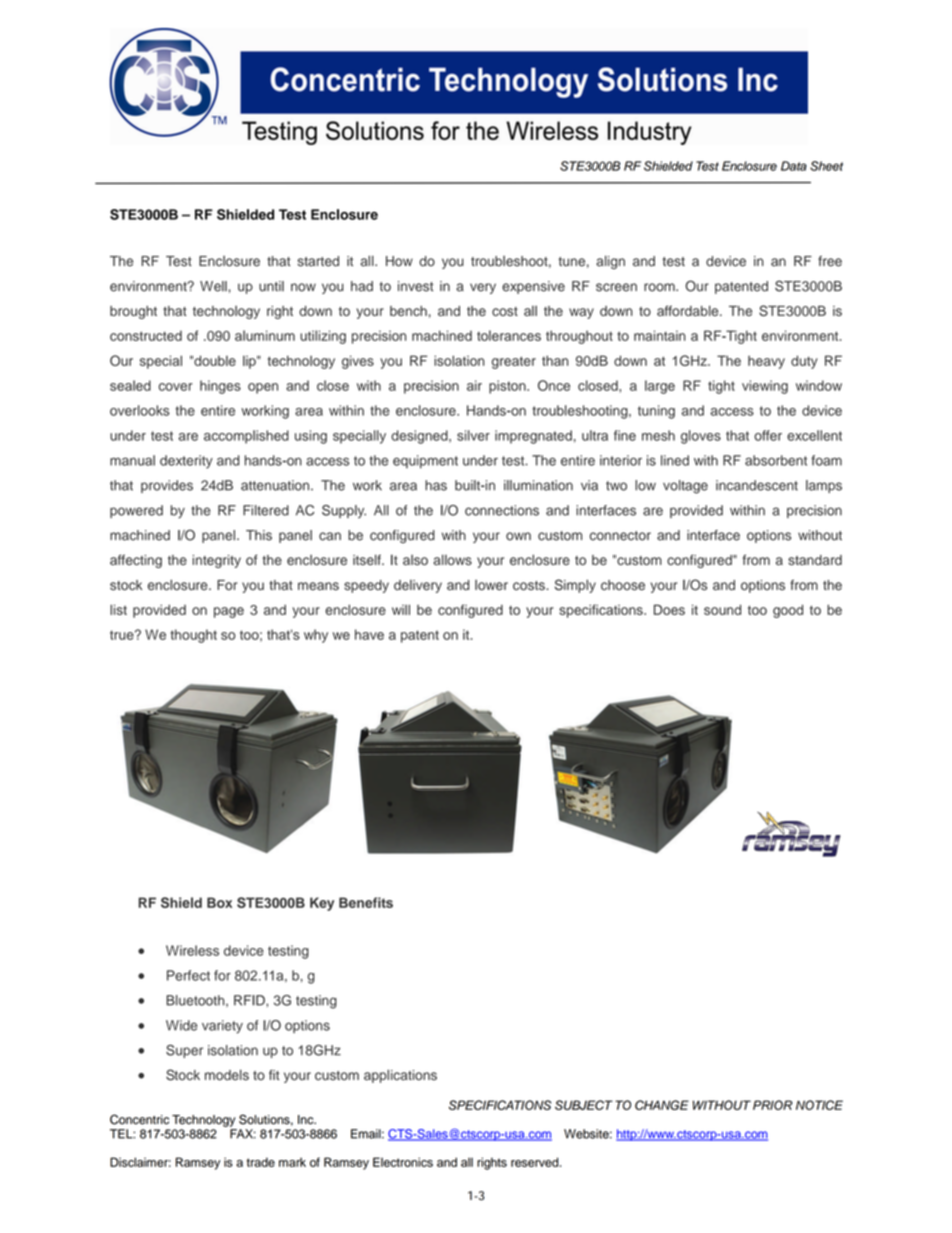  Describe the element at coordinates (757, 485) in the screenshot. I see `incandescent` at that location.
